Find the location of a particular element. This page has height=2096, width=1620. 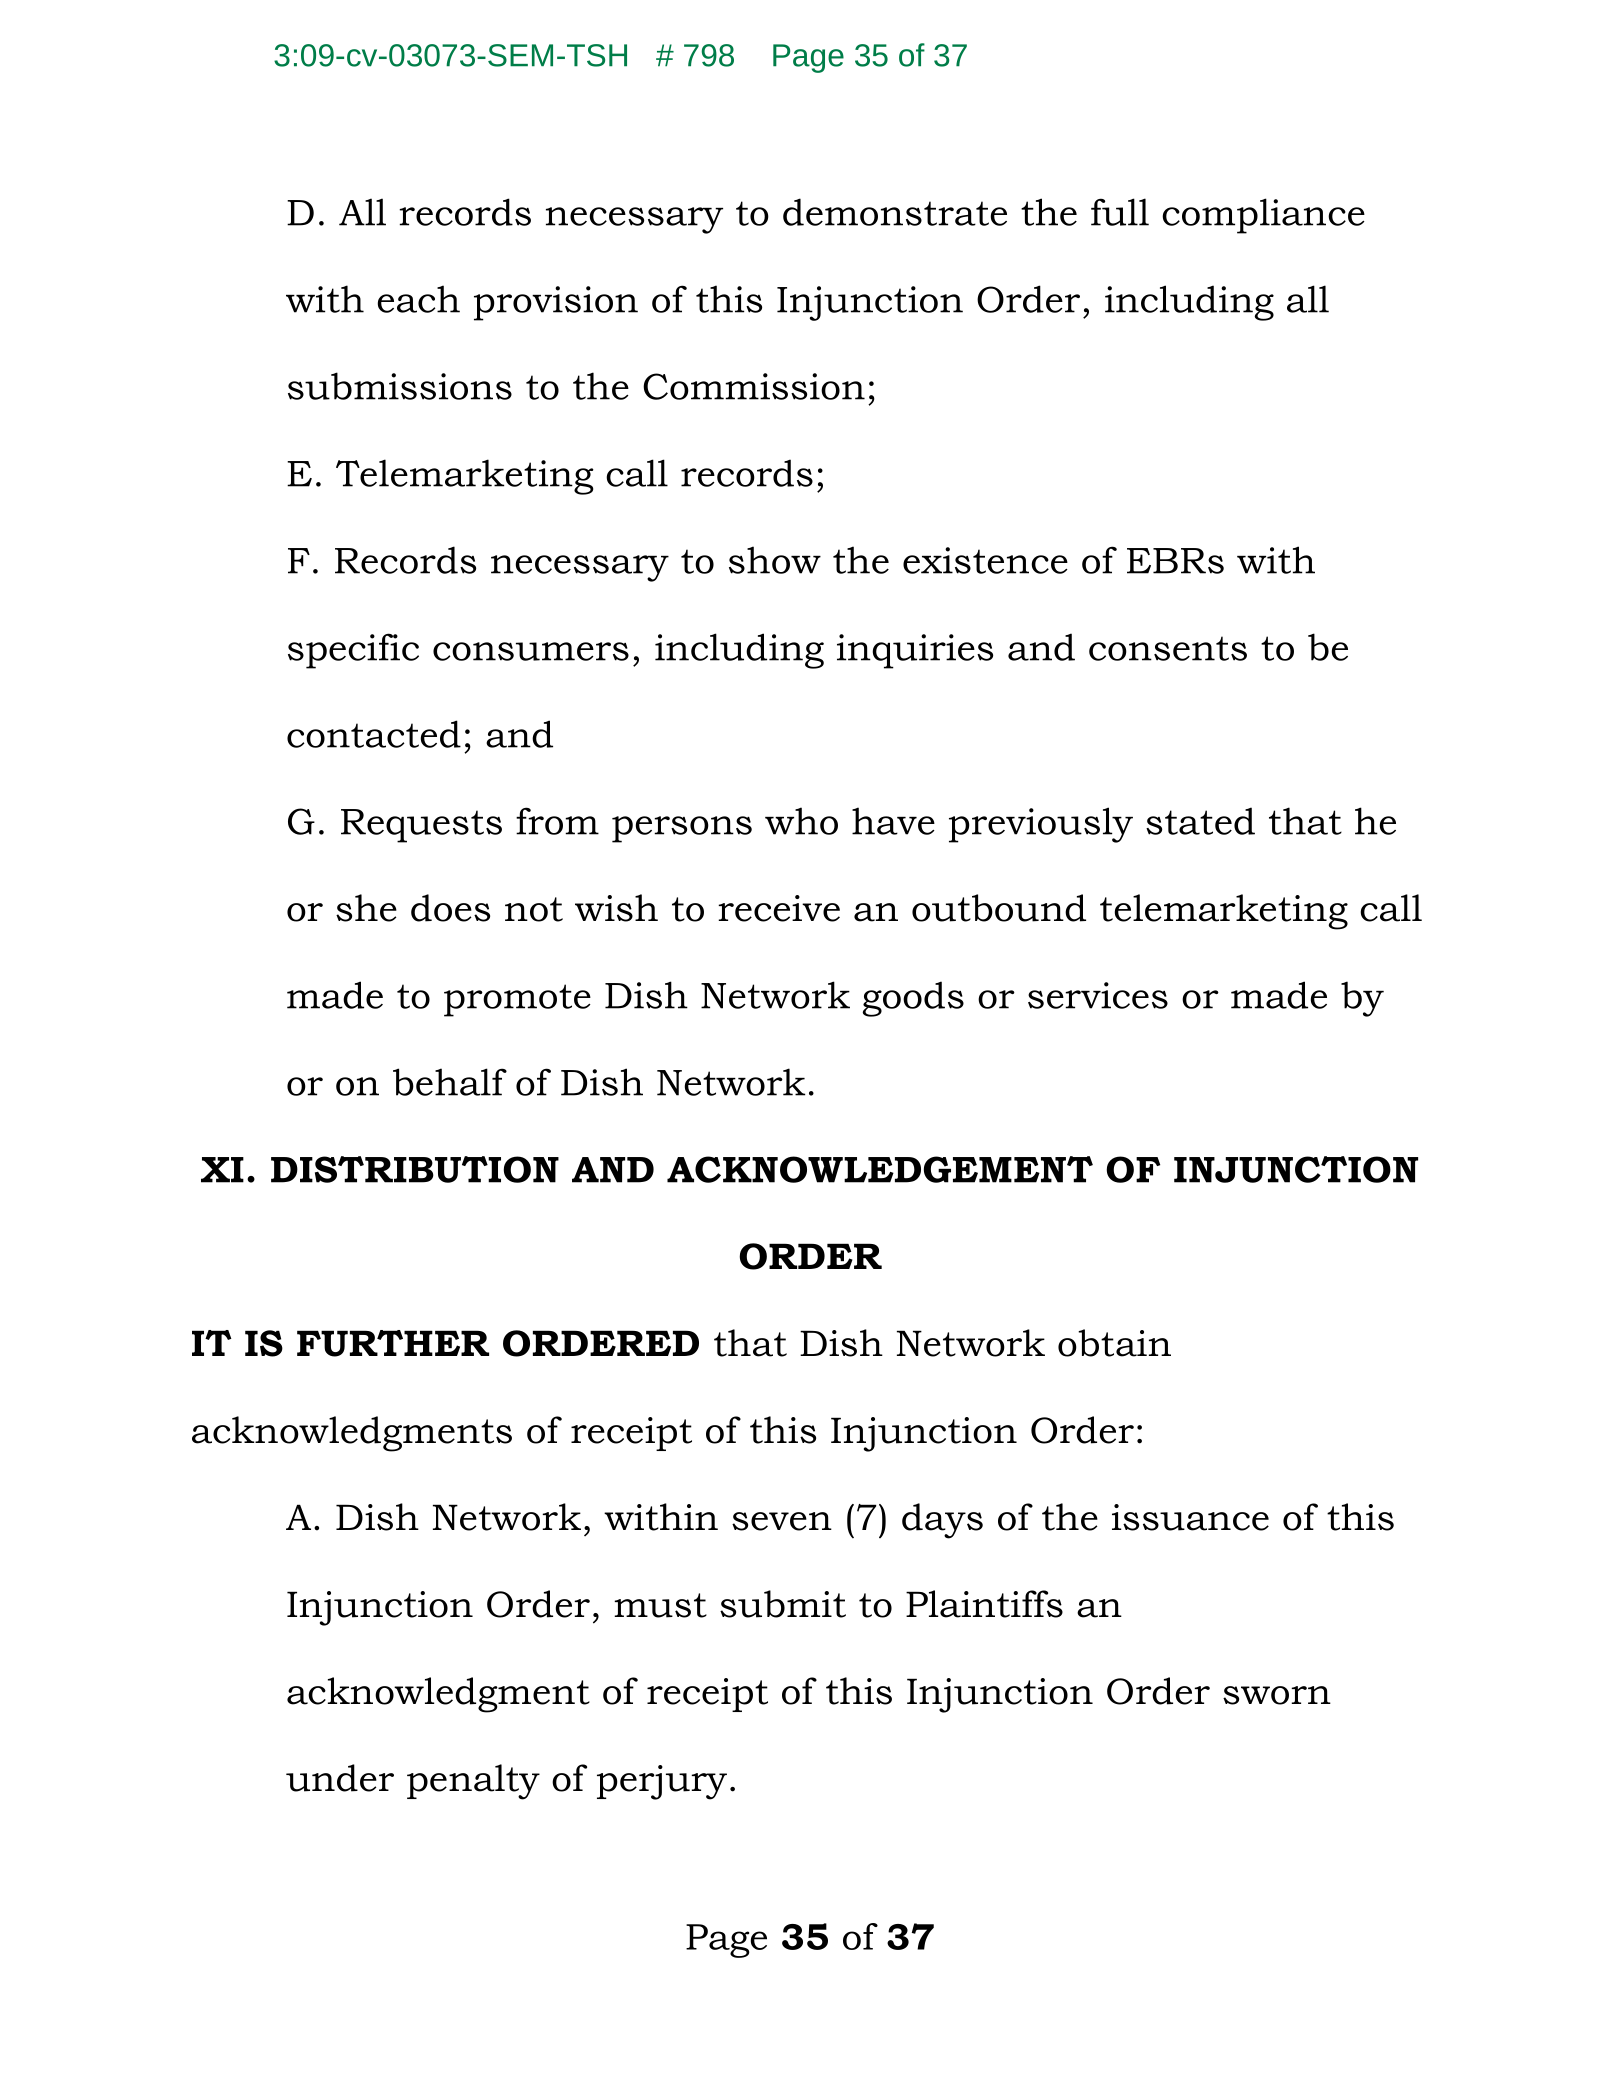

who is located at coordinates (801, 821).
